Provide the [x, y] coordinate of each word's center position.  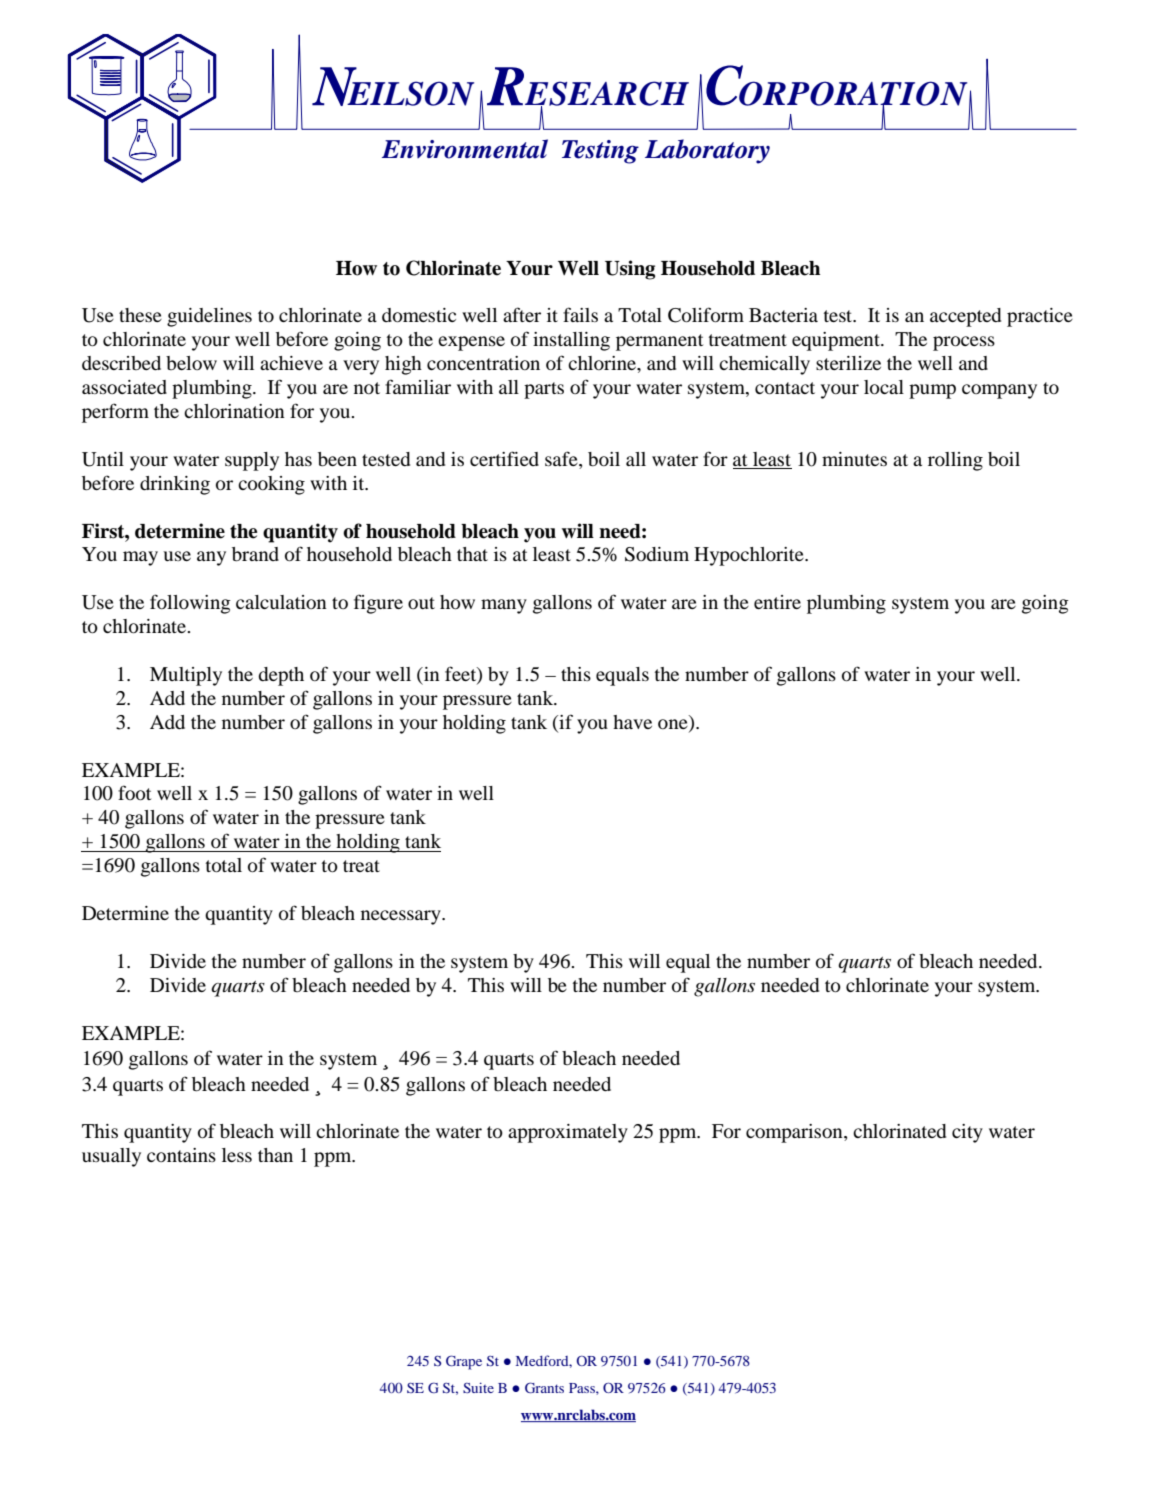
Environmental [465, 149]
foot [134, 792]
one [673, 724]
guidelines [209, 317]
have [632, 722]
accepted [965, 317]
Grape [464, 1362]
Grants [544, 1387]
